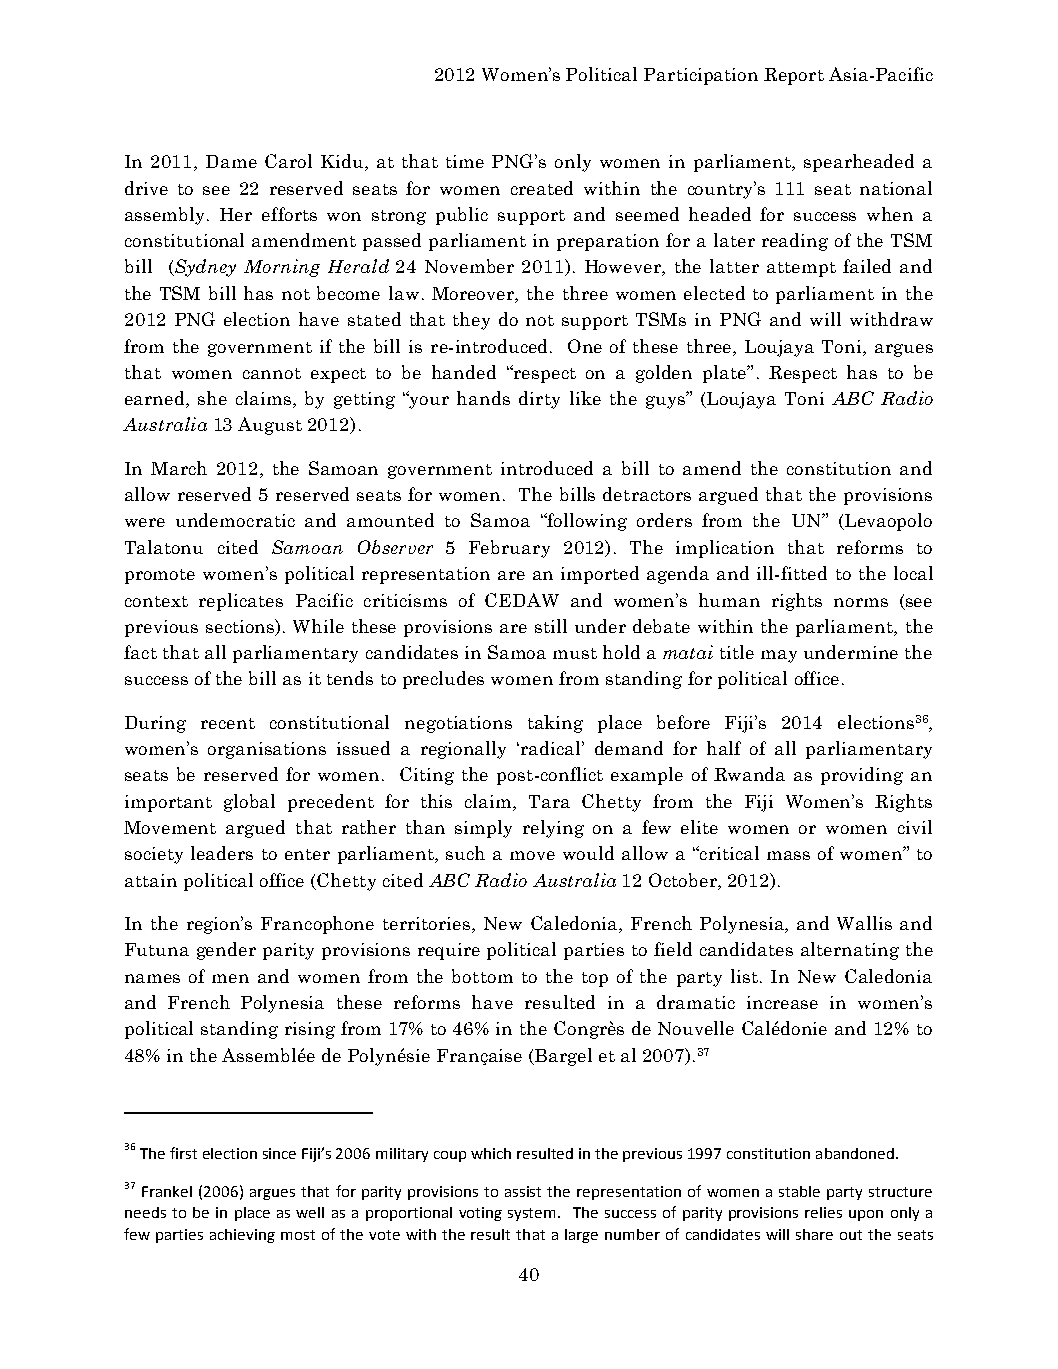 This document has height=1369, width=1058. What do you see at coordinates (267, 750) in the document?
I see `organisations` at bounding box center [267, 750].
